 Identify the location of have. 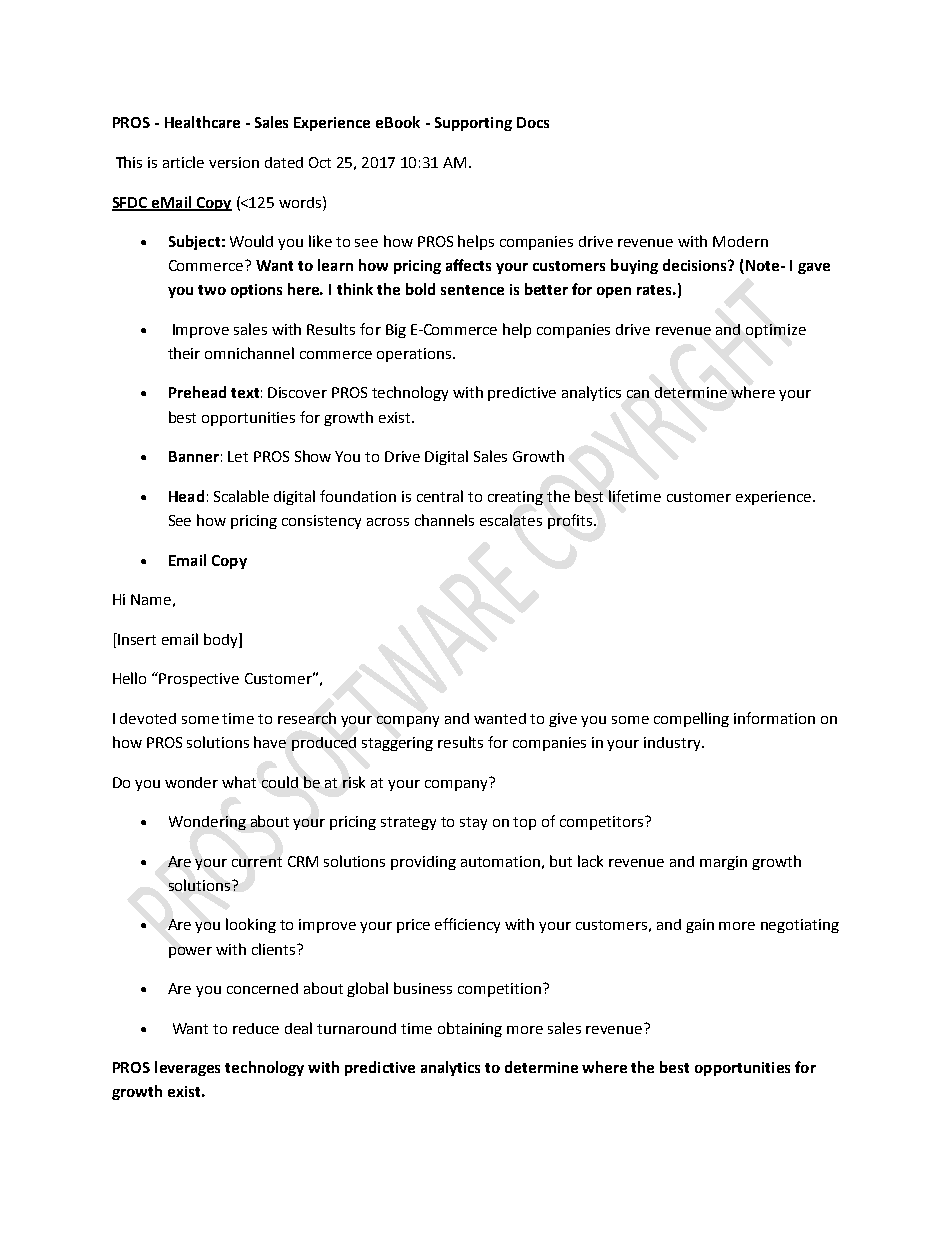
(270, 742).
